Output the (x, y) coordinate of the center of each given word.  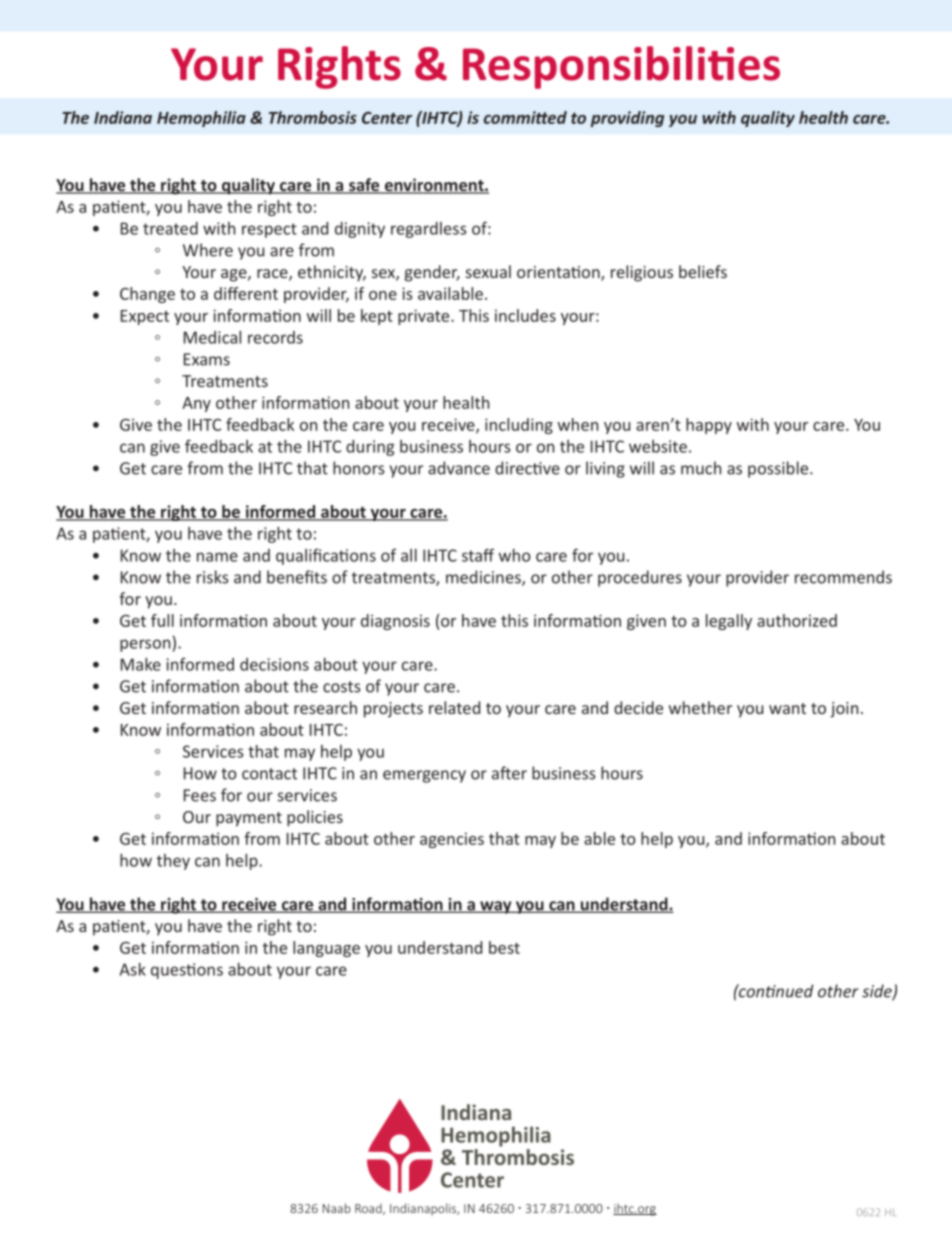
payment (249, 819)
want (787, 708)
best (504, 947)
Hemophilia (201, 119)
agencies (452, 840)
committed (525, 117)
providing (627, 119)
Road (369, 1209)
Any (196, 404)
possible (779, 469)
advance (459, 468)
